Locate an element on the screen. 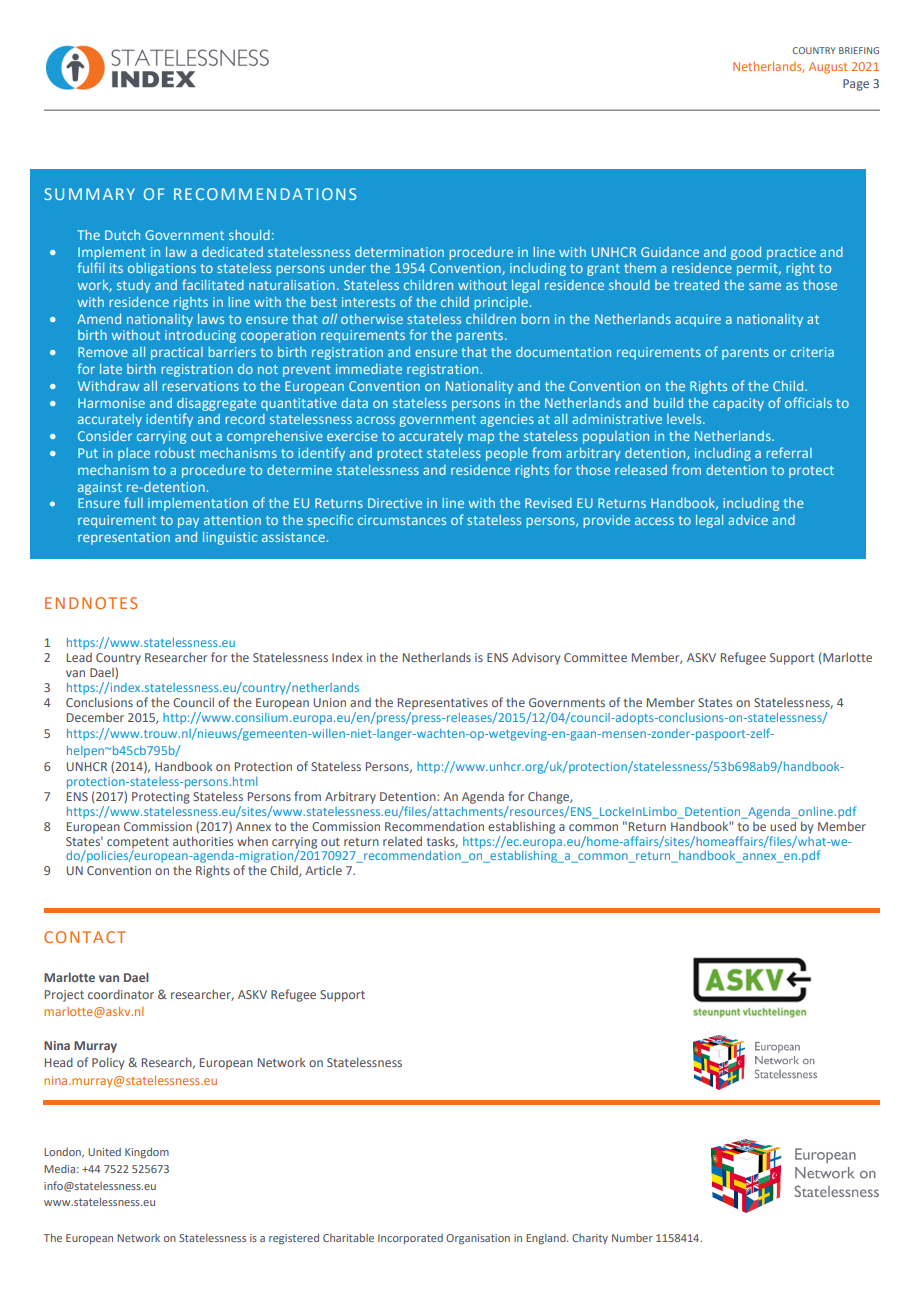 The height and width of the screenshot is (1308, 924). Number is located at coordinates (632, 1238).
